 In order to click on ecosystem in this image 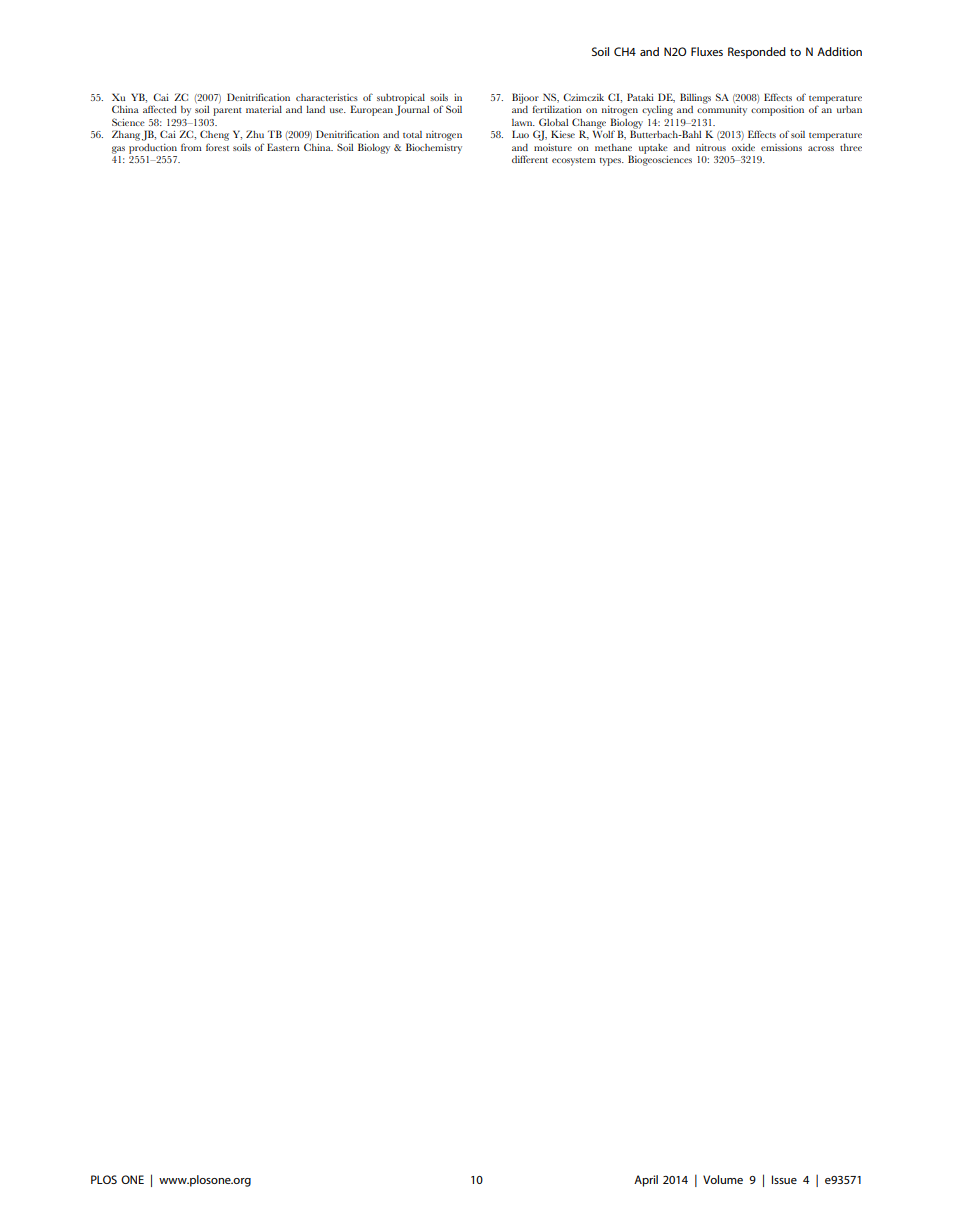, I will do `click(574, 161)`.
